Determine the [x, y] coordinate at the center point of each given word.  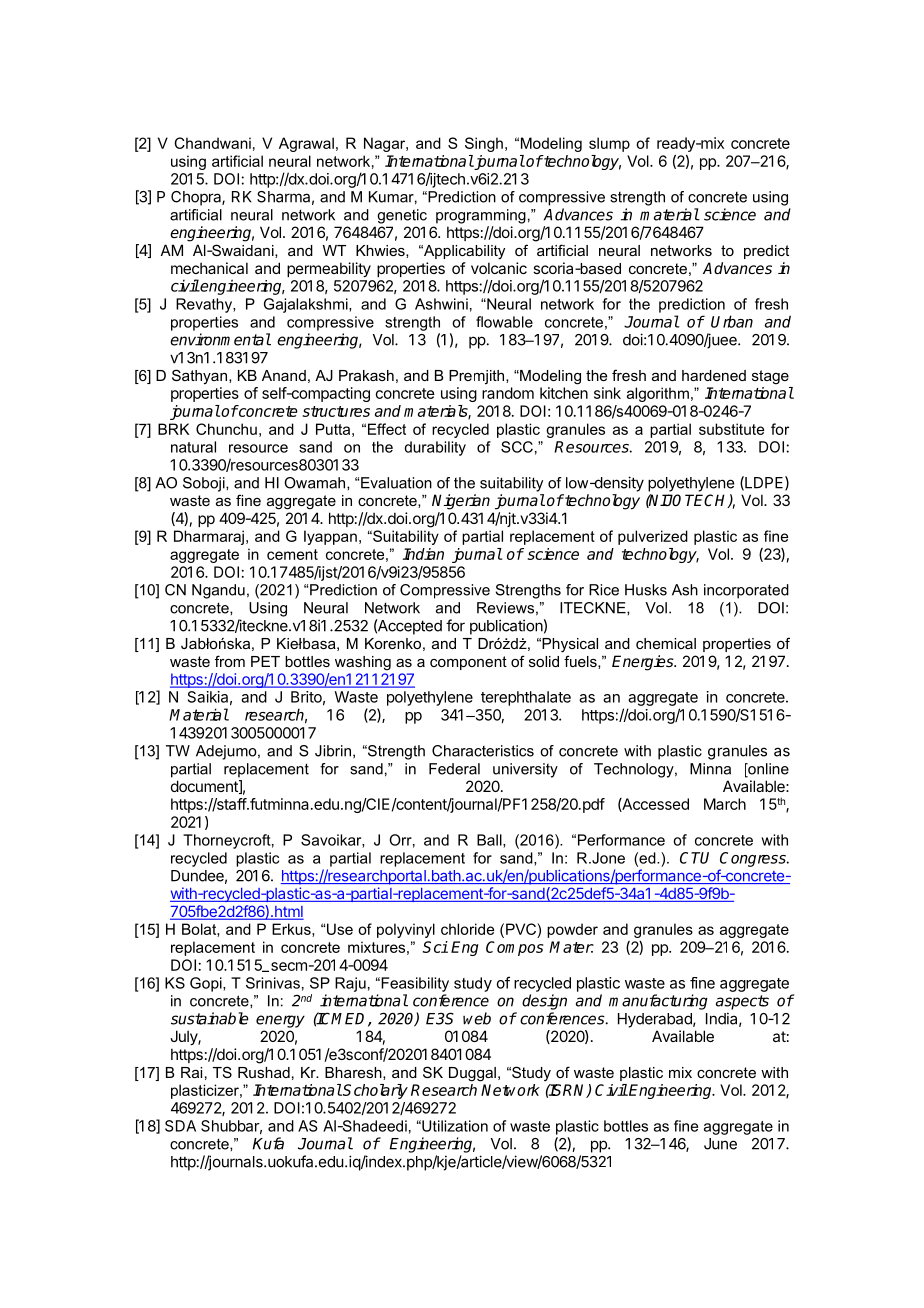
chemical [666, 643]
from [230, 661]
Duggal [472, 1074]
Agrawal [306, 144]
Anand [284, 375]
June [720, 1144]
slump [609, 144]
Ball [490, 841]
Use [340, 929]
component [468, 663]
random [508, 393]
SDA [180, 1126]
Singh [484, 144]
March [725, 804]
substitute [731, 429]
